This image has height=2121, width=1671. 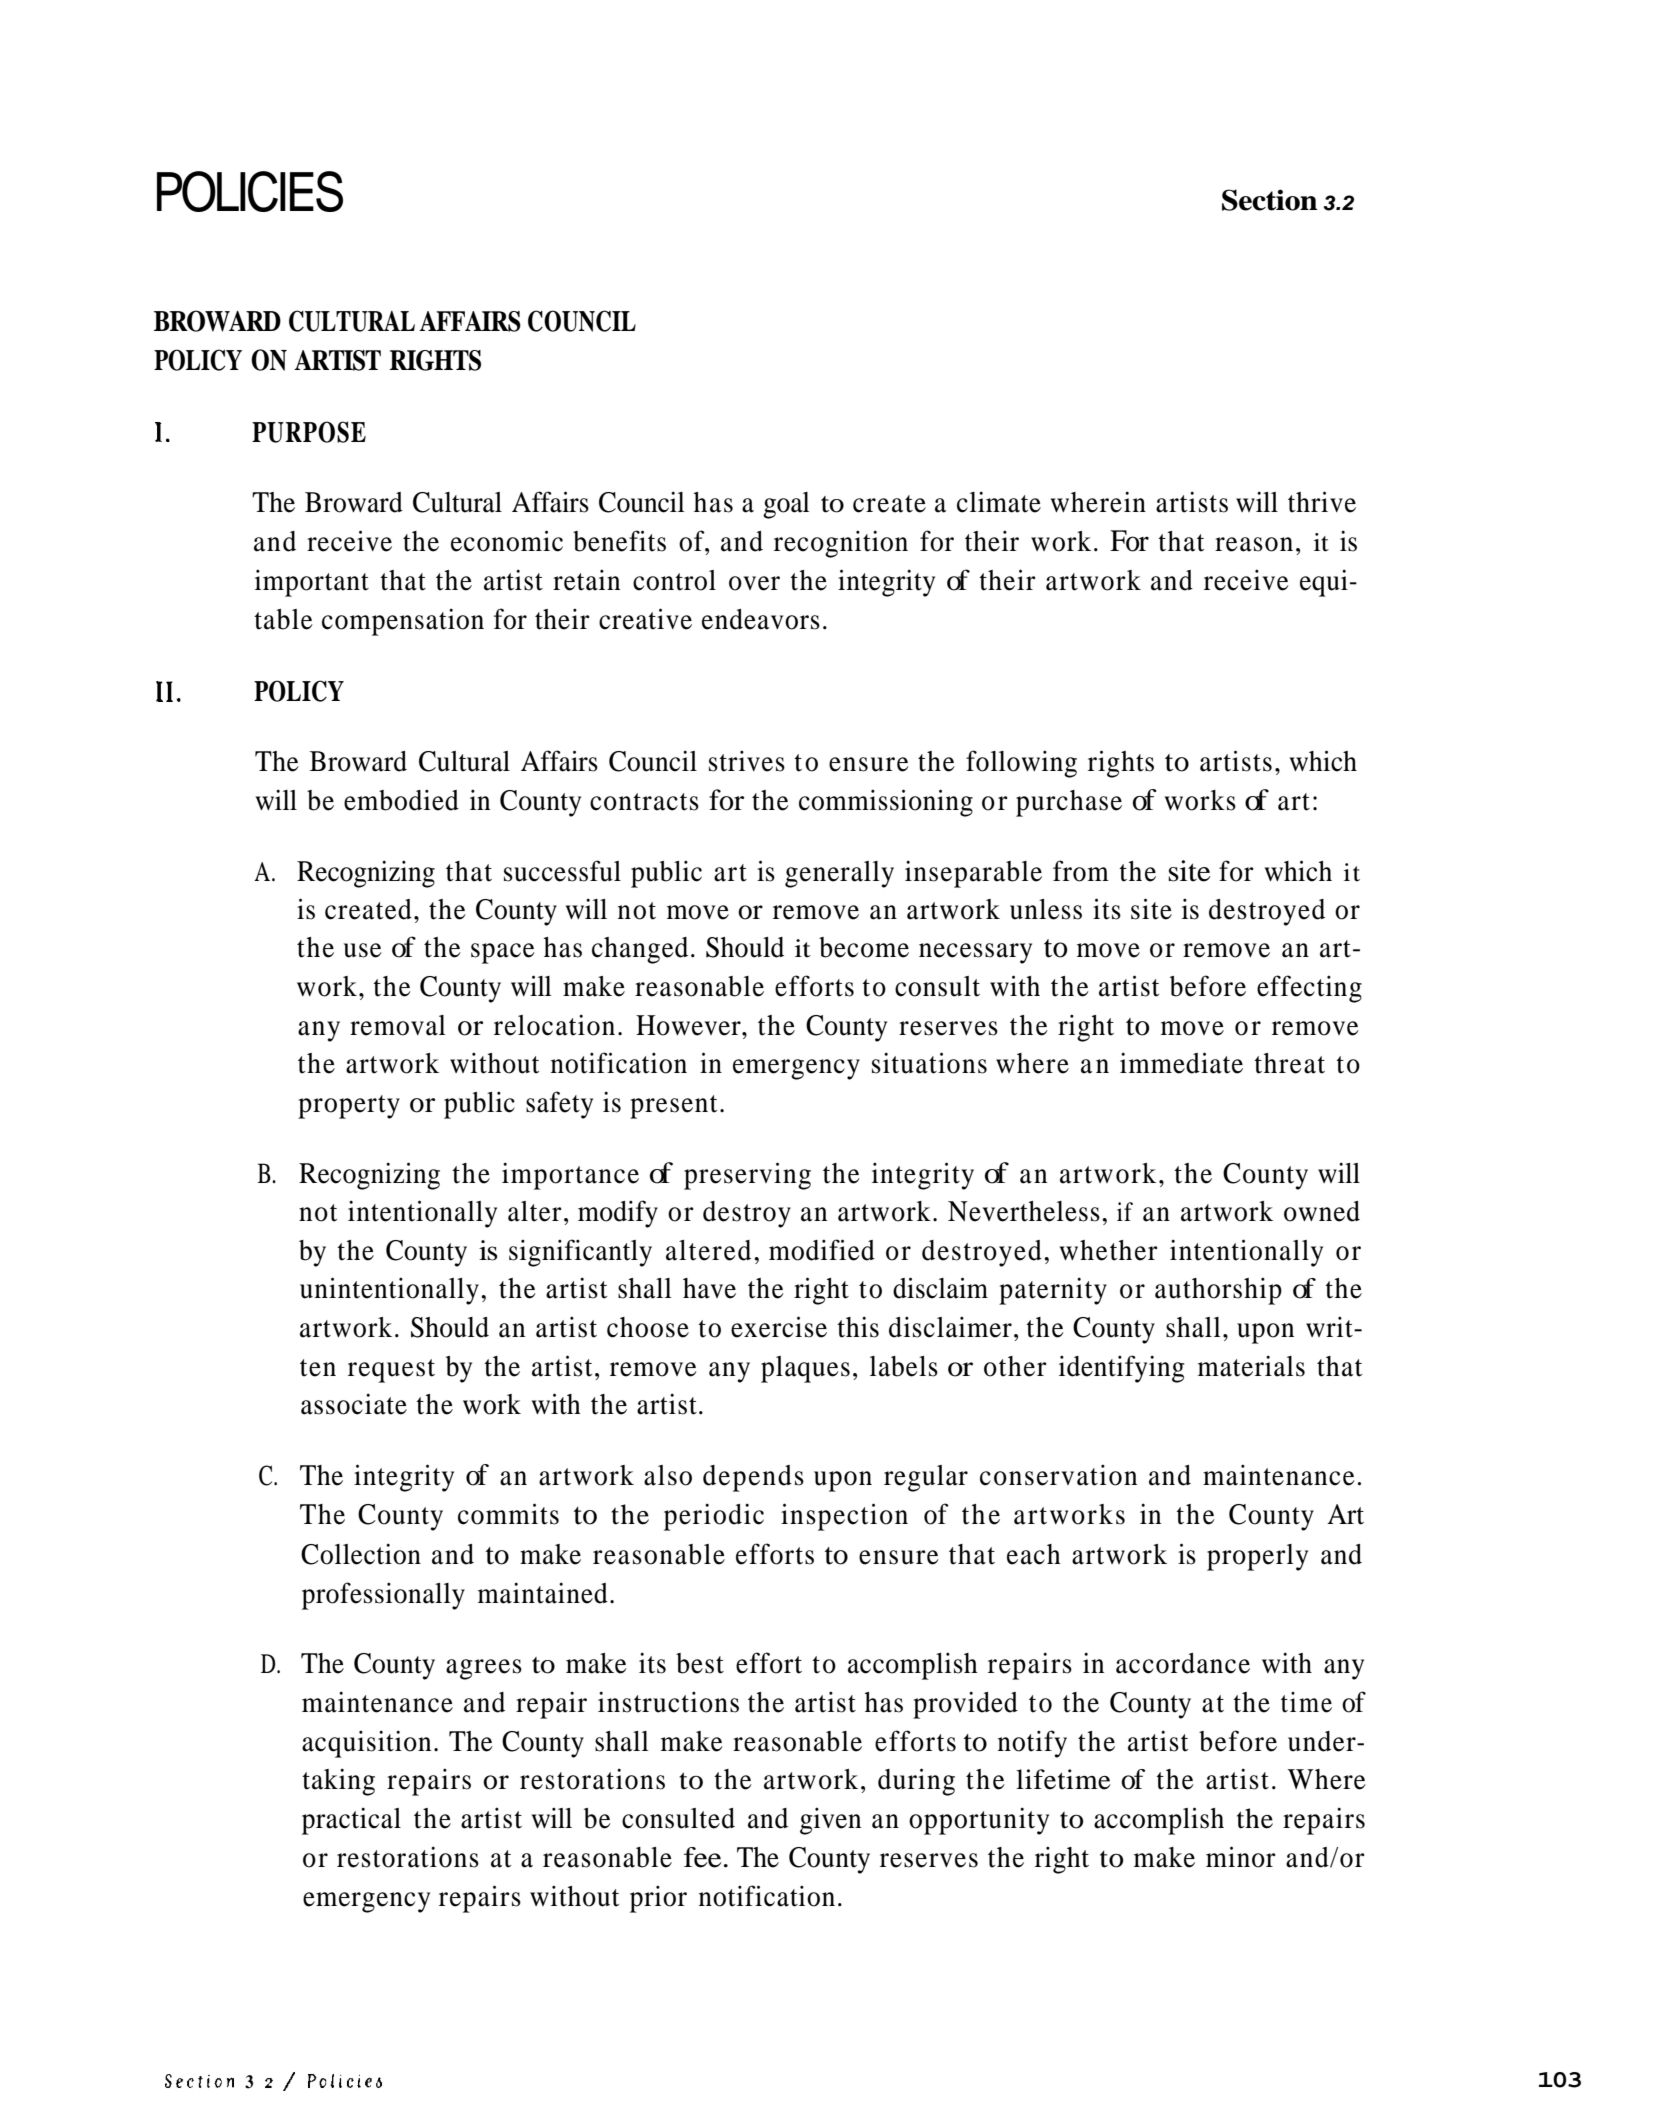 I want to click on goal, so click(x=786, y=505).
